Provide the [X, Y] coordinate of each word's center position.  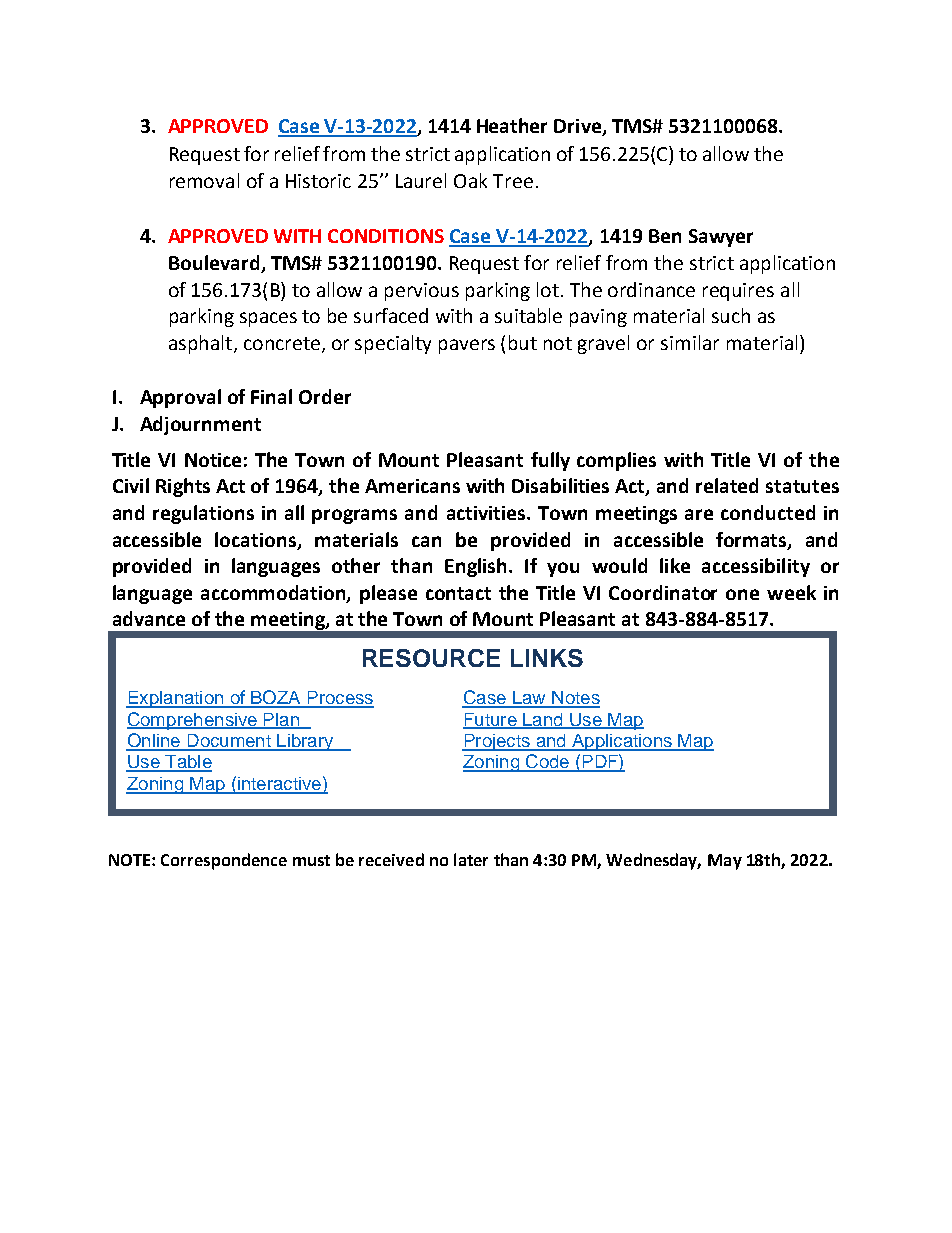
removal [204, 180]
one [742, 594]
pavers [467, 346]
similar [690, 342]
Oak [470, 180]
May [725, 862]
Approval [180, 398]
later [471, 859]
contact [458, 593]
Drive [579, 127]
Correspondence [224, 861]
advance [149, 618]
